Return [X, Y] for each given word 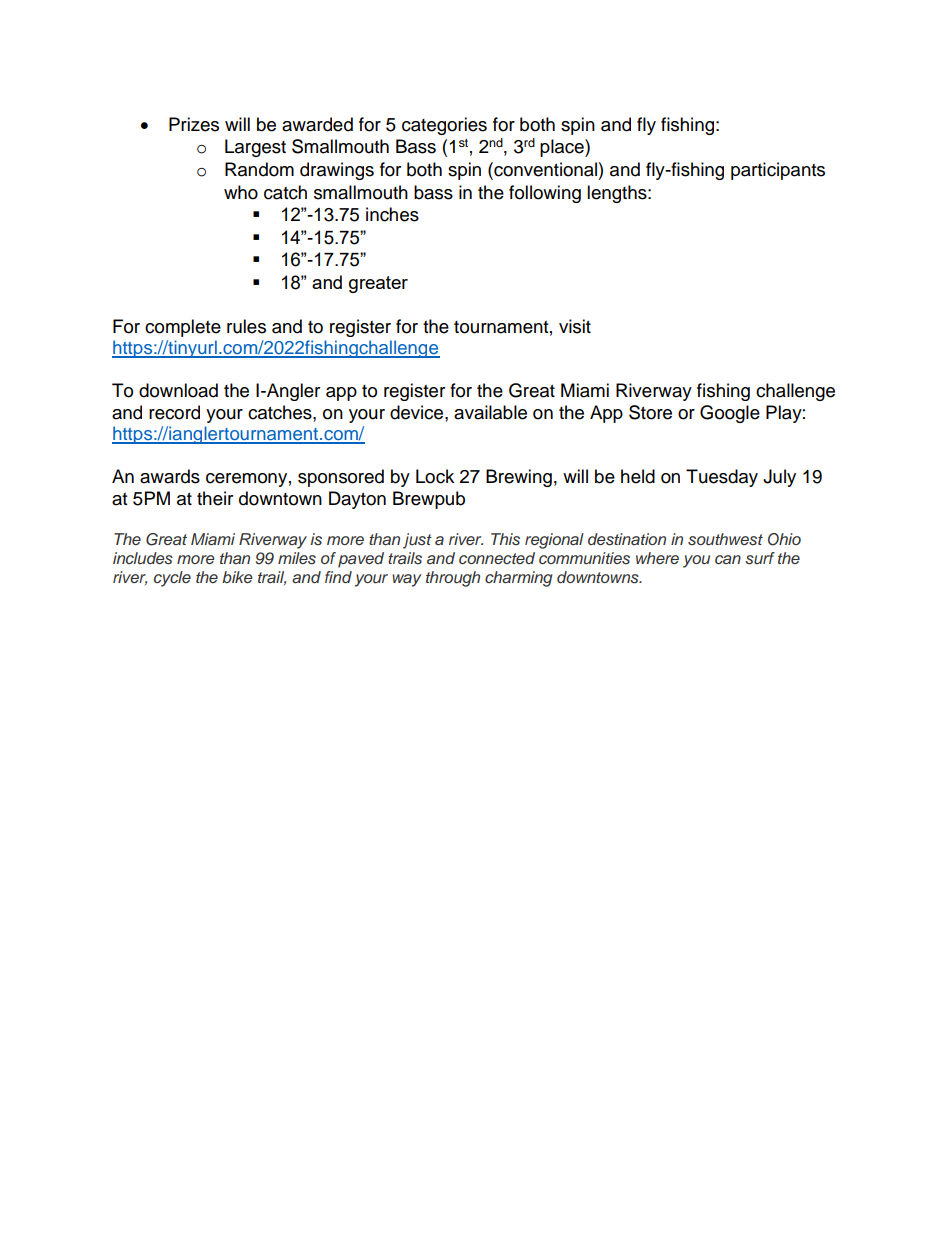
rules [246, 326]
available [490, 412]
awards [170, 476]
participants [778, 171]
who [241, 192]
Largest [255, 148]
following [545, 194]
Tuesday [722, 478]
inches [392, 214]
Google [730, 414]
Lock [435, 476]
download [178, 390]
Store [650, 412]
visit [575, 326]
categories [444, 126]
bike [237, 577]
